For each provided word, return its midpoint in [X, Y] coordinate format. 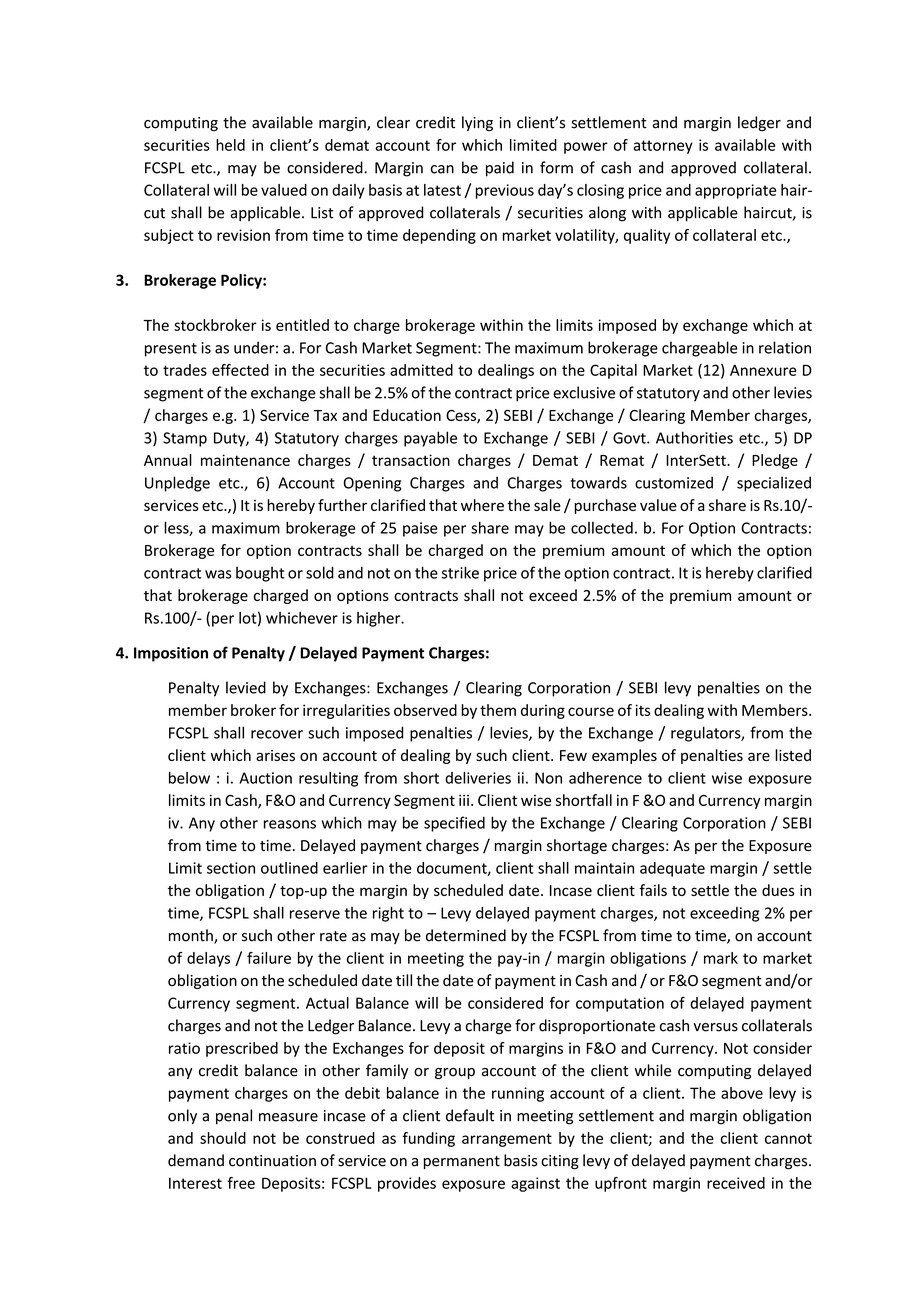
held [230, 145]
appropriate [735, 191]
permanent [462, 1162]
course [591, 711]
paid [500, 169]
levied [246, 687]
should [223, 1138]
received [736, 1183]
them [498, 710]
